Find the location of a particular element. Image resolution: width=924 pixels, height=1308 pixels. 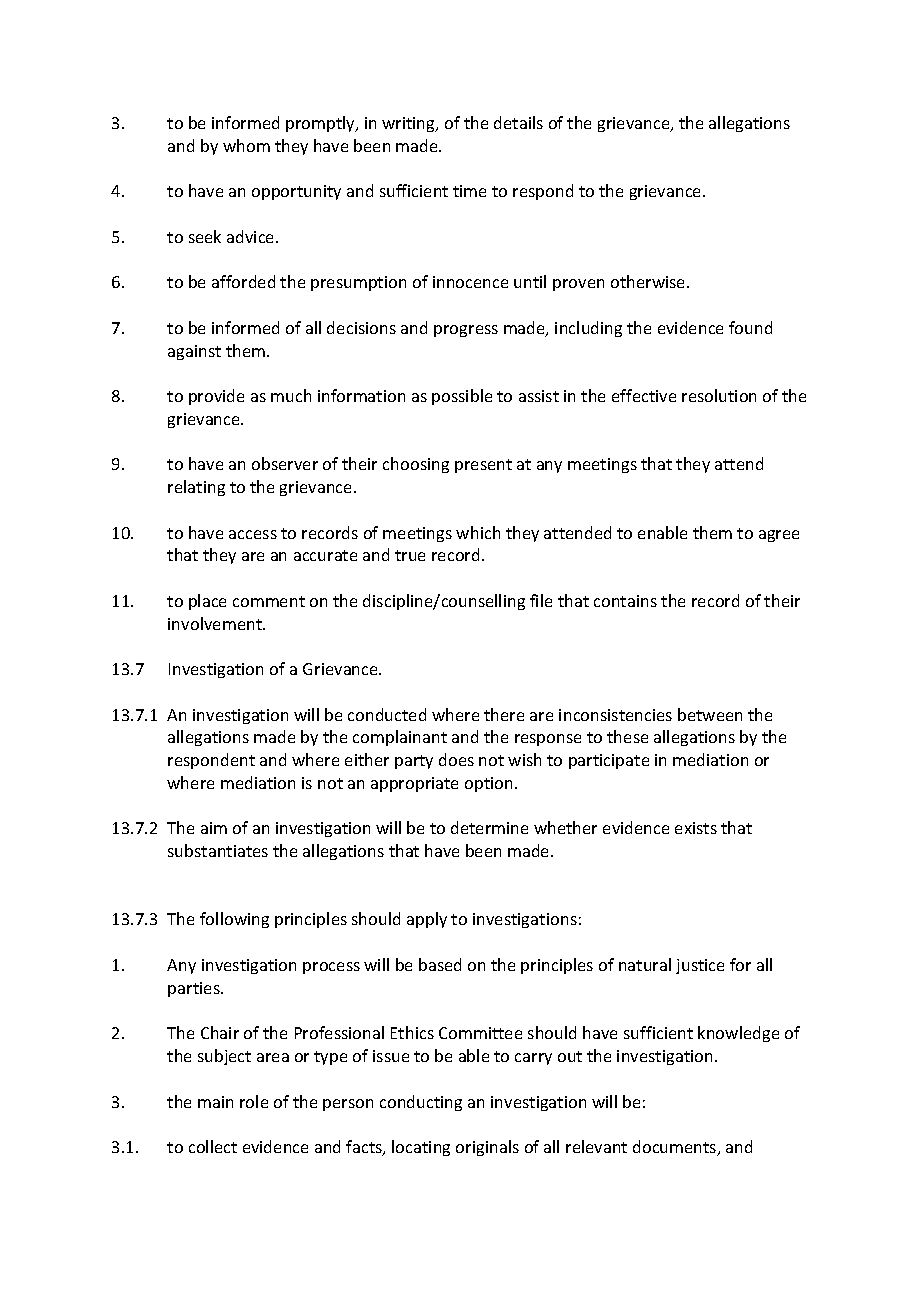

role is located at coordinates (254, 1101).
